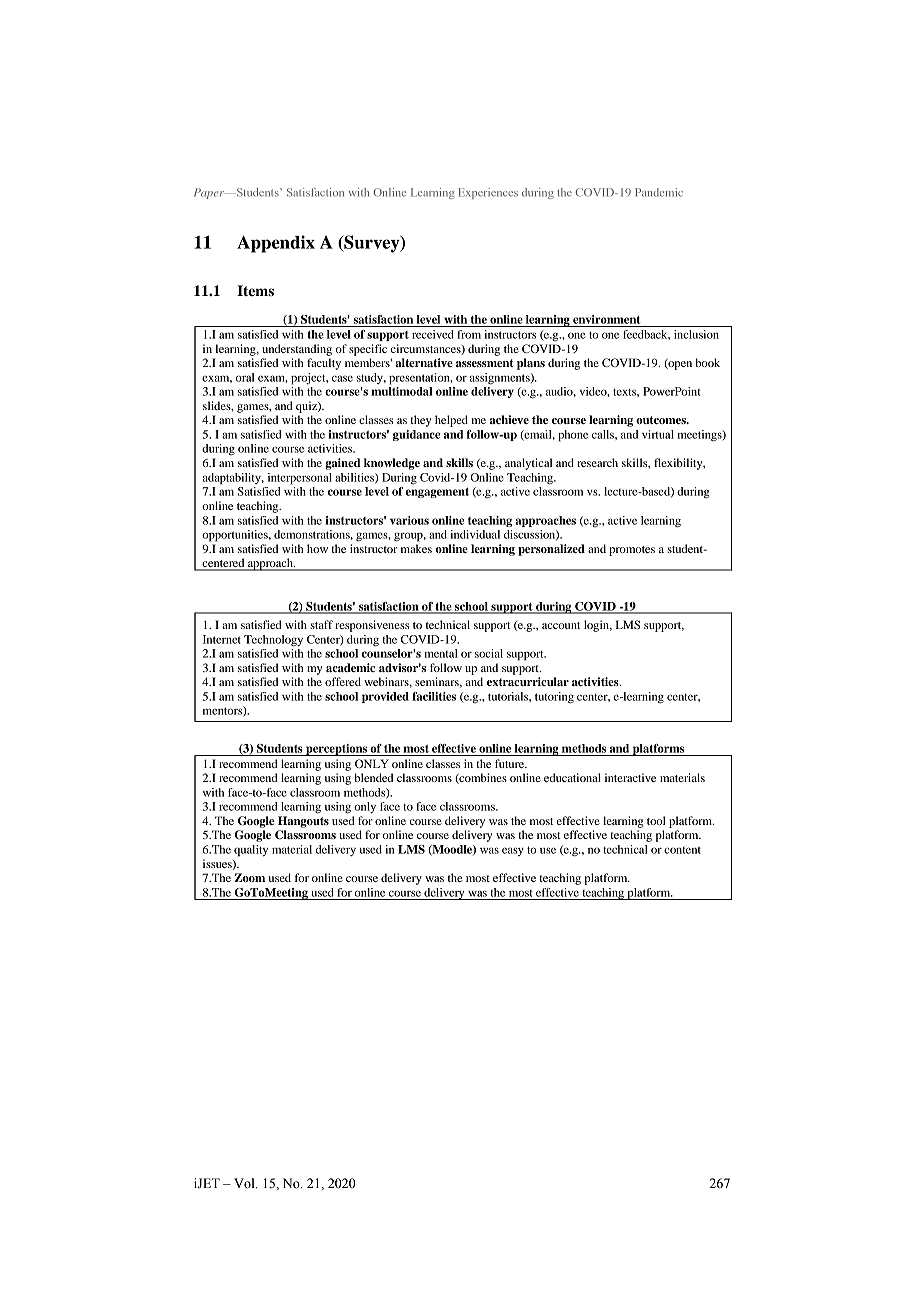 The width and height of the page is (924, 1308). I want to click on Zoom, so click(250, 877).
